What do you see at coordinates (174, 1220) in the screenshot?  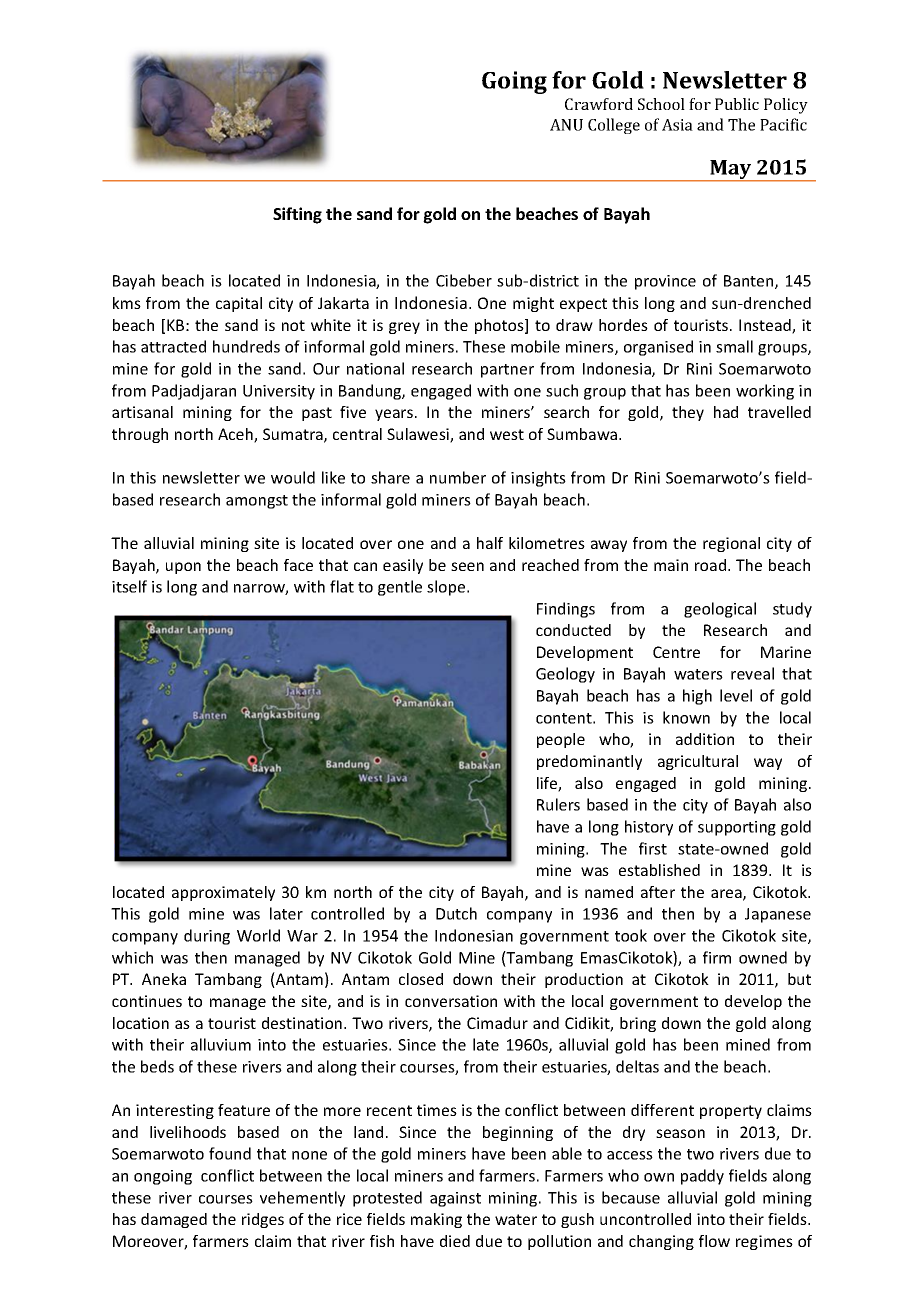 I see `damaged` at bounding box center [174, 1220].
